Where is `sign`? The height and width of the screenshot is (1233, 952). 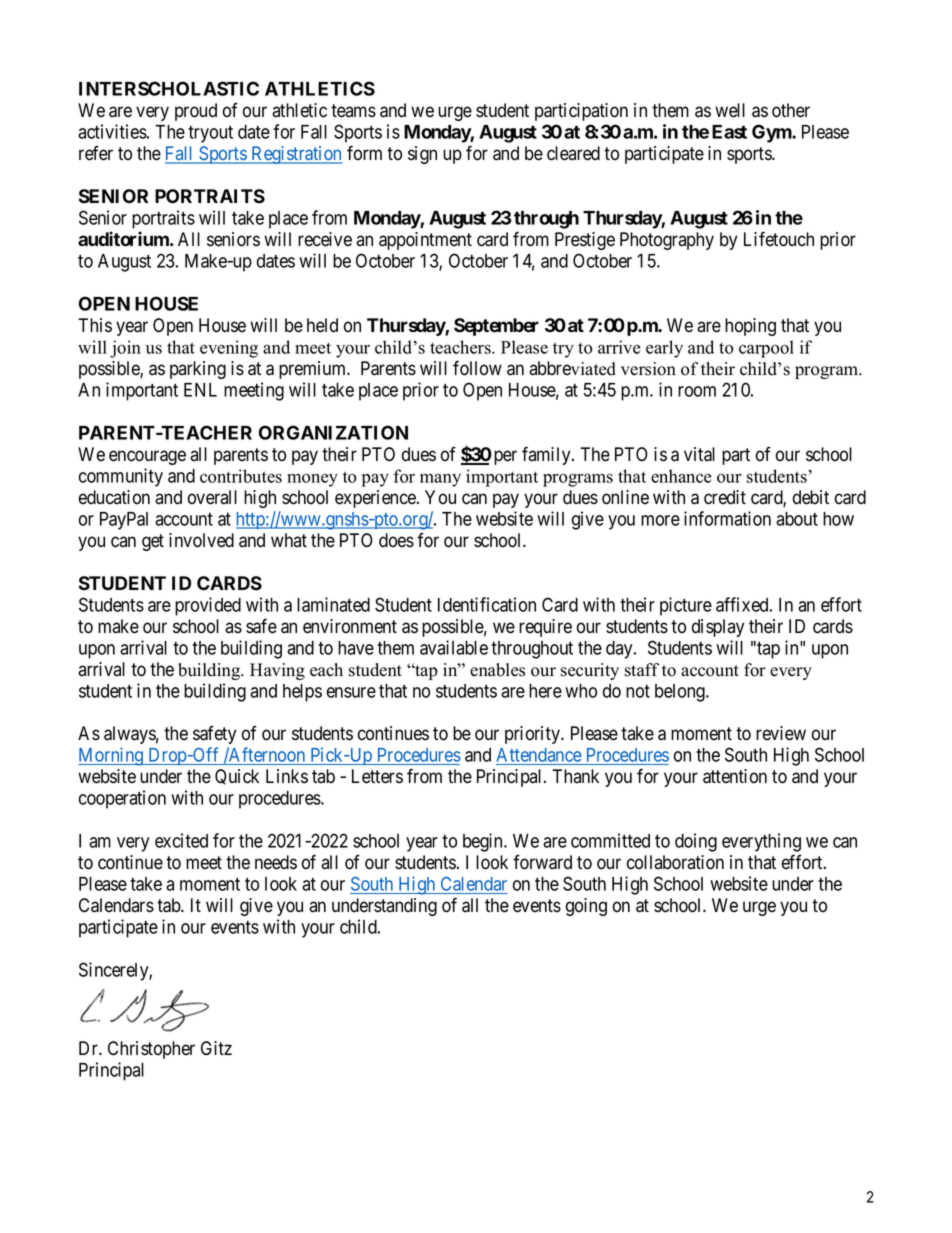 sign is located at coordinates (422, 155).
